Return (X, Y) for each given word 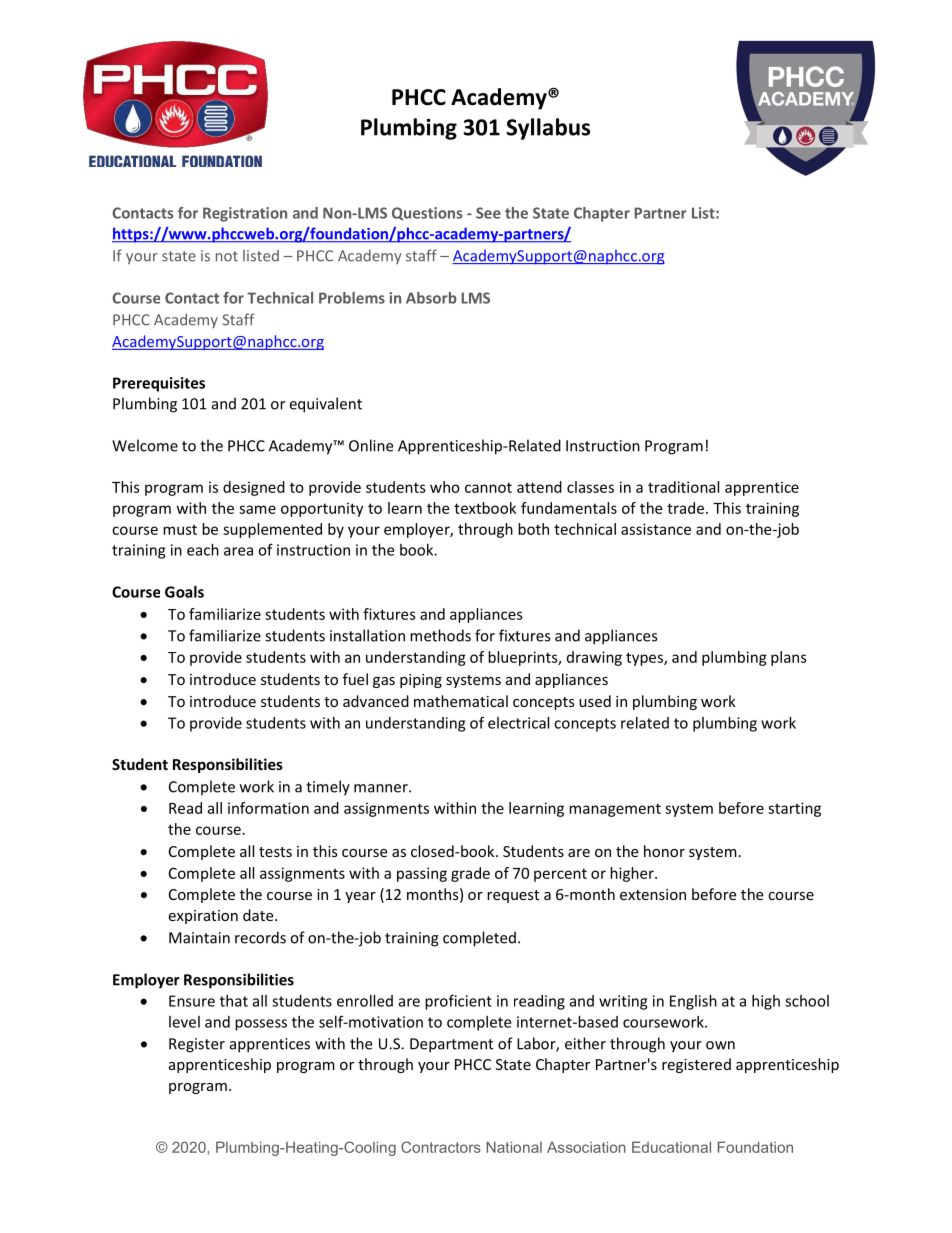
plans (789, 658)
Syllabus (548, 129)
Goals (184, 592)
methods (440, 635)
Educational (671, 1147)
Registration (245, 214)
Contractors (441, 1147)
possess (261, 1025)
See (488, 213)
